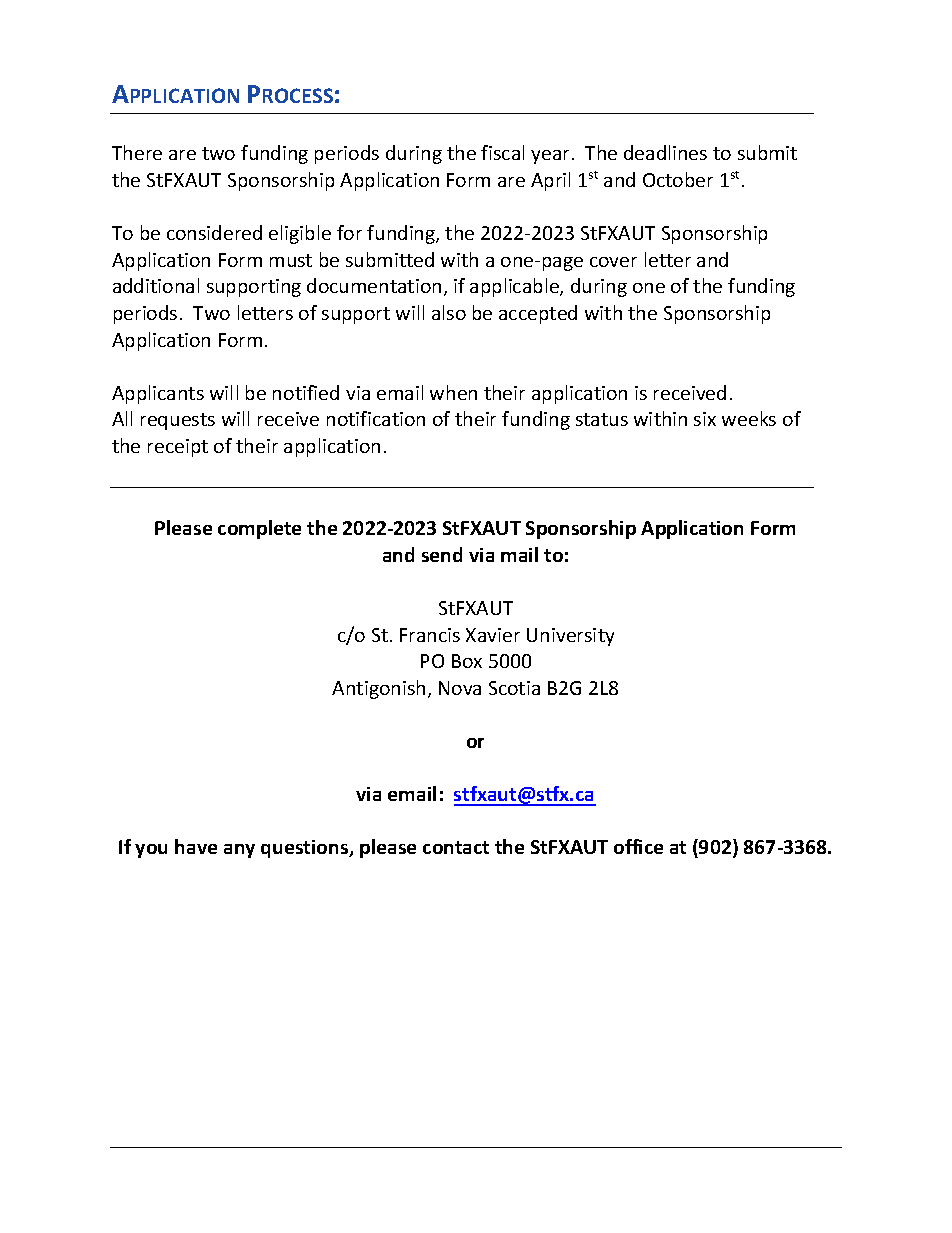 This screenshot has width=952, height=1233. I want to click on October, so click(678, 179).
